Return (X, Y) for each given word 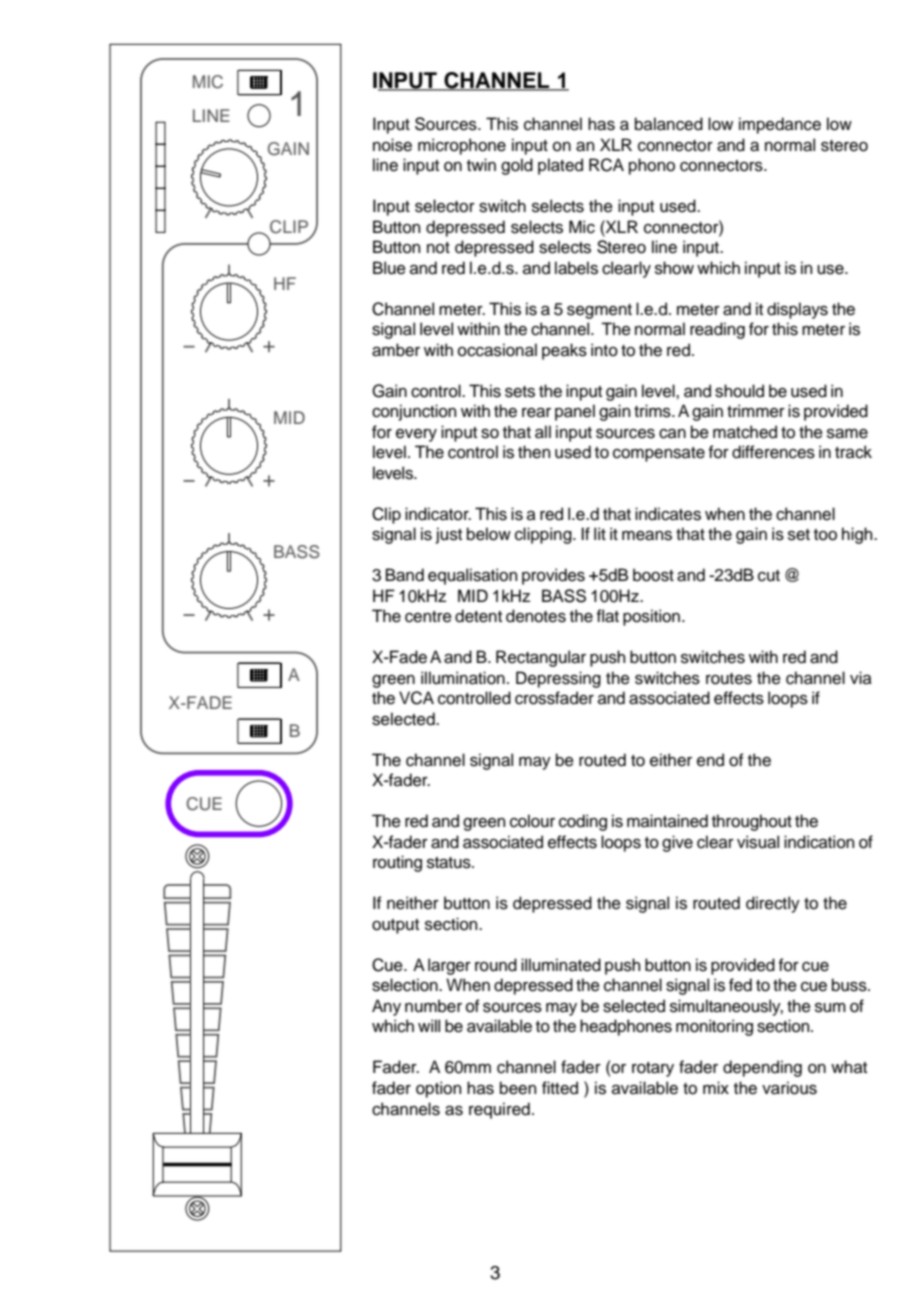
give (677, 843)
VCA (416, 698)
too (825, 535)
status (450, 863)
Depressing (558, 679)
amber (396, 350)
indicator (438, 514)
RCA (606, 165)
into (604, 350)
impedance (780, 125)
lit (600, 533)
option (438, 1089)
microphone (462, 146)
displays (797, 310)
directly (773, 904)
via (861, 678)
